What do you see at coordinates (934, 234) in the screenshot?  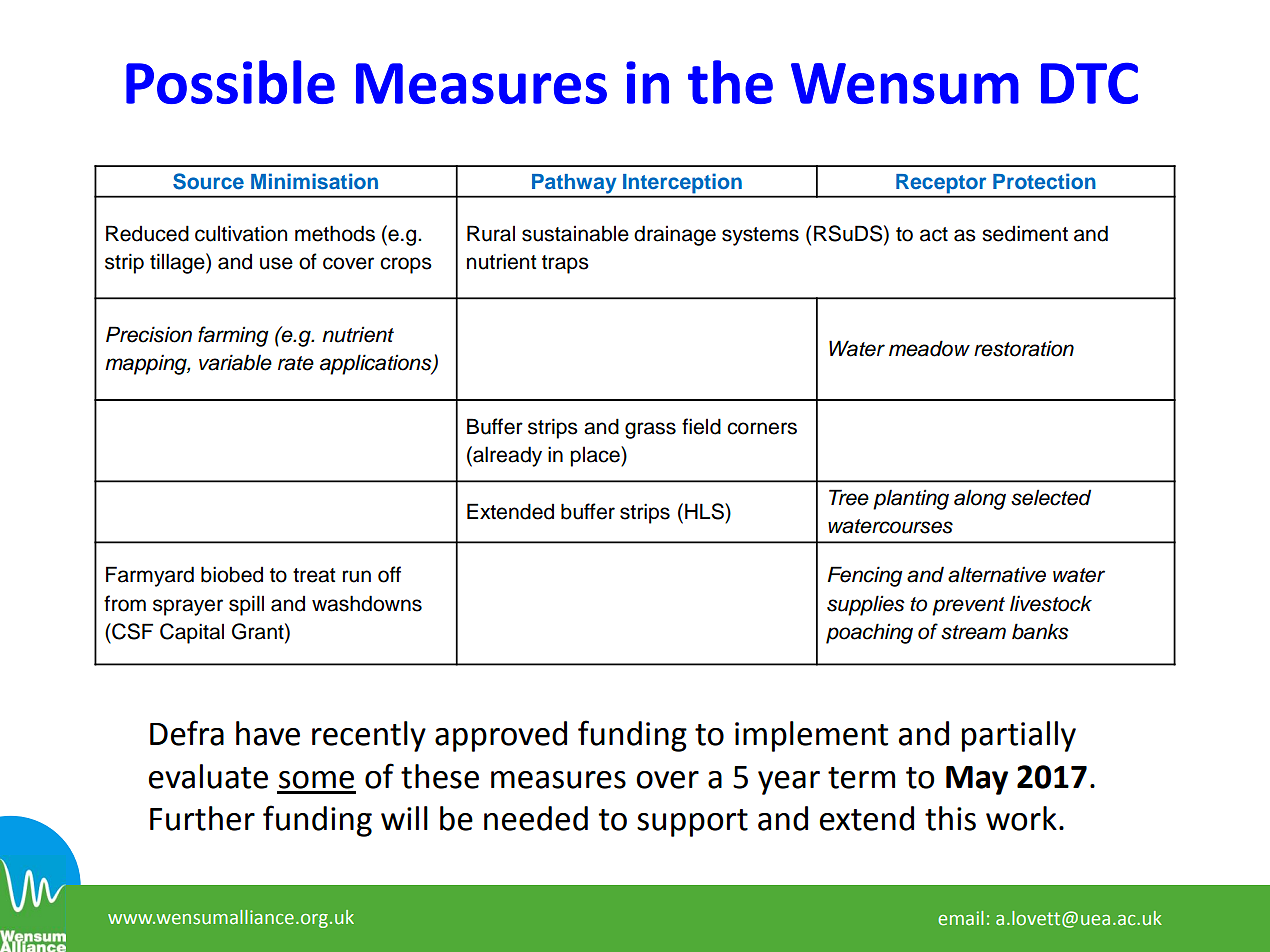 I see `act` at bounding box center [934, 234].
